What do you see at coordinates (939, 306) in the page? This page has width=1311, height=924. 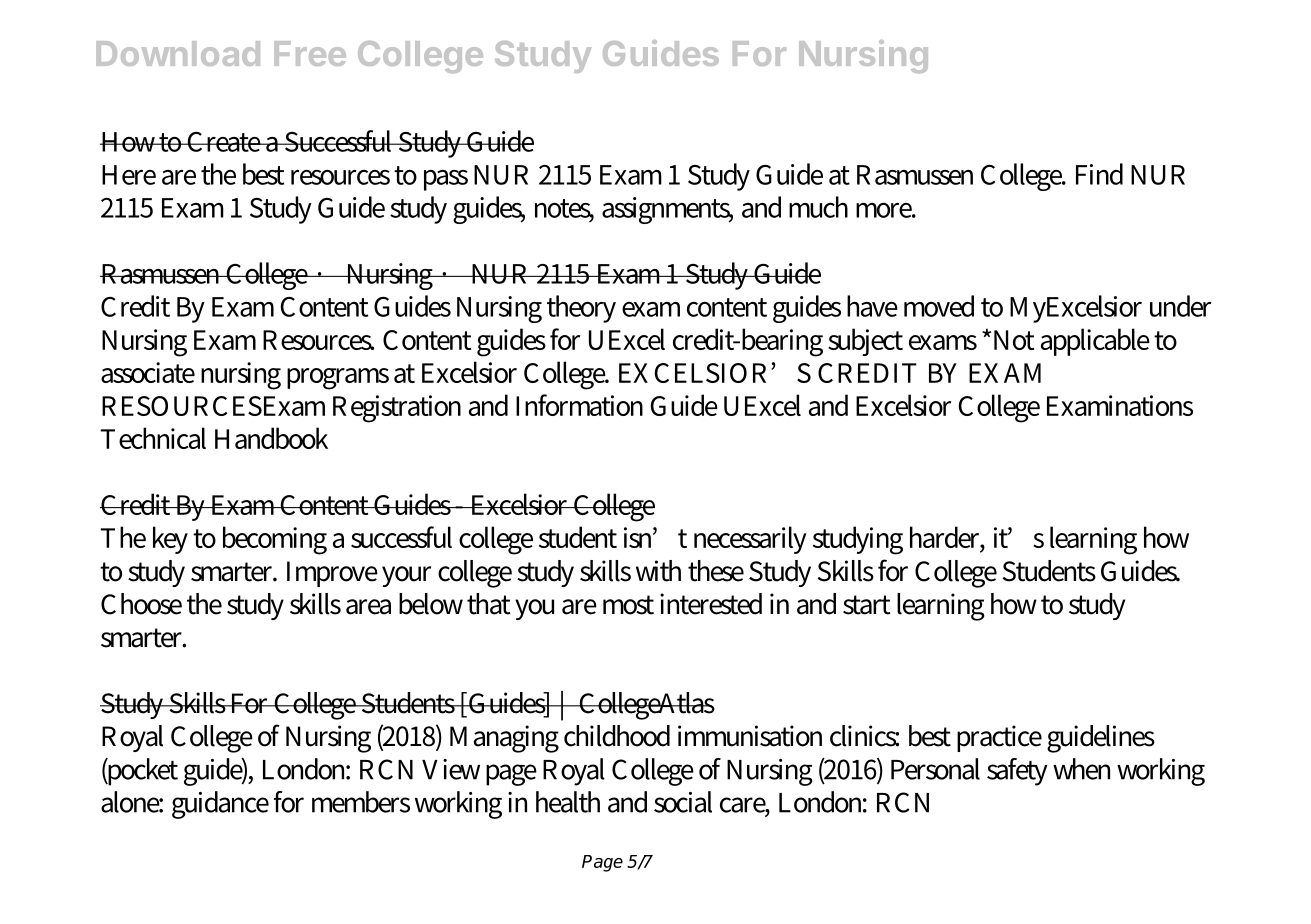 I see `moved` at bounding box center [939, 306].
